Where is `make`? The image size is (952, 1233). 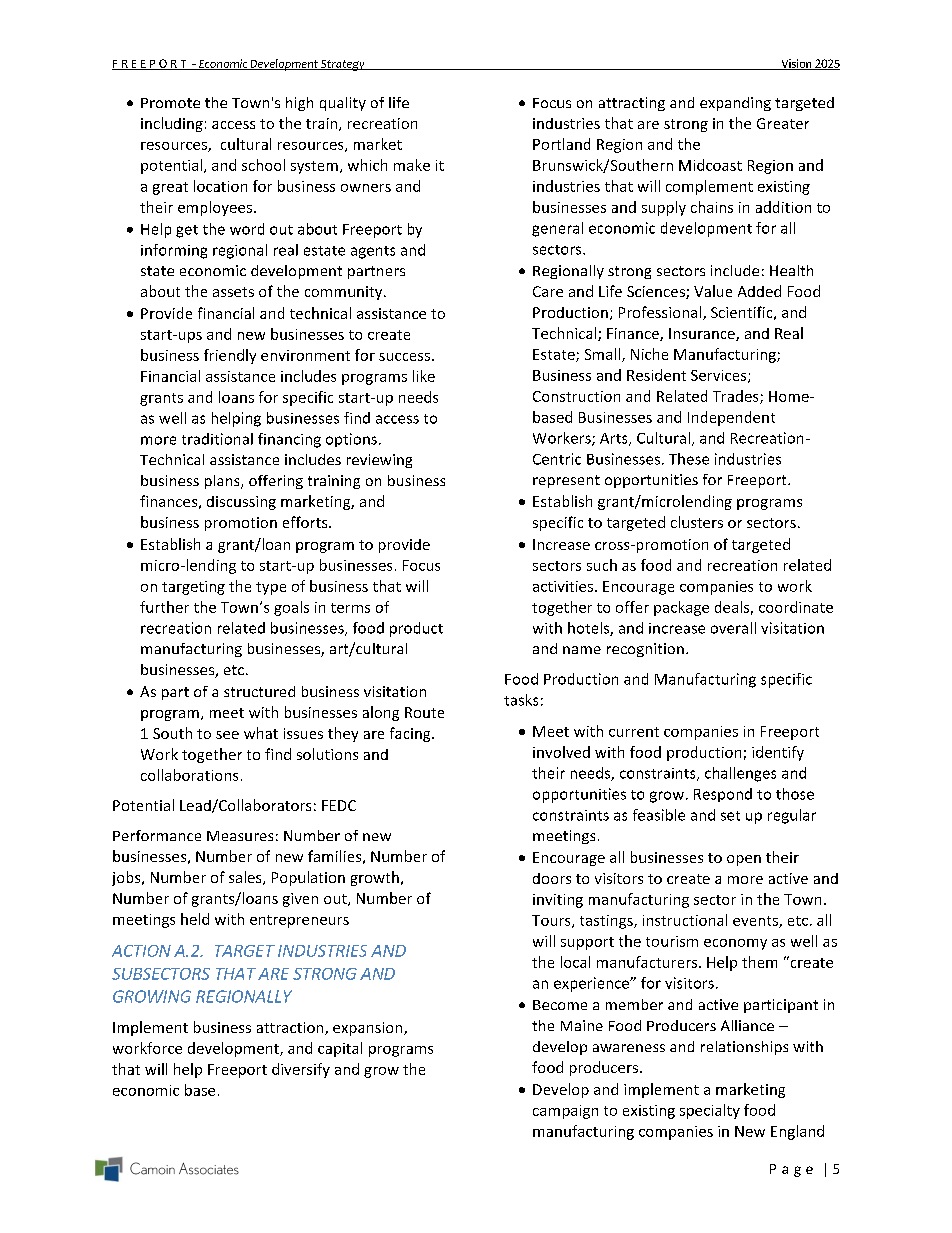 make is located at coordinates (412, 165).
